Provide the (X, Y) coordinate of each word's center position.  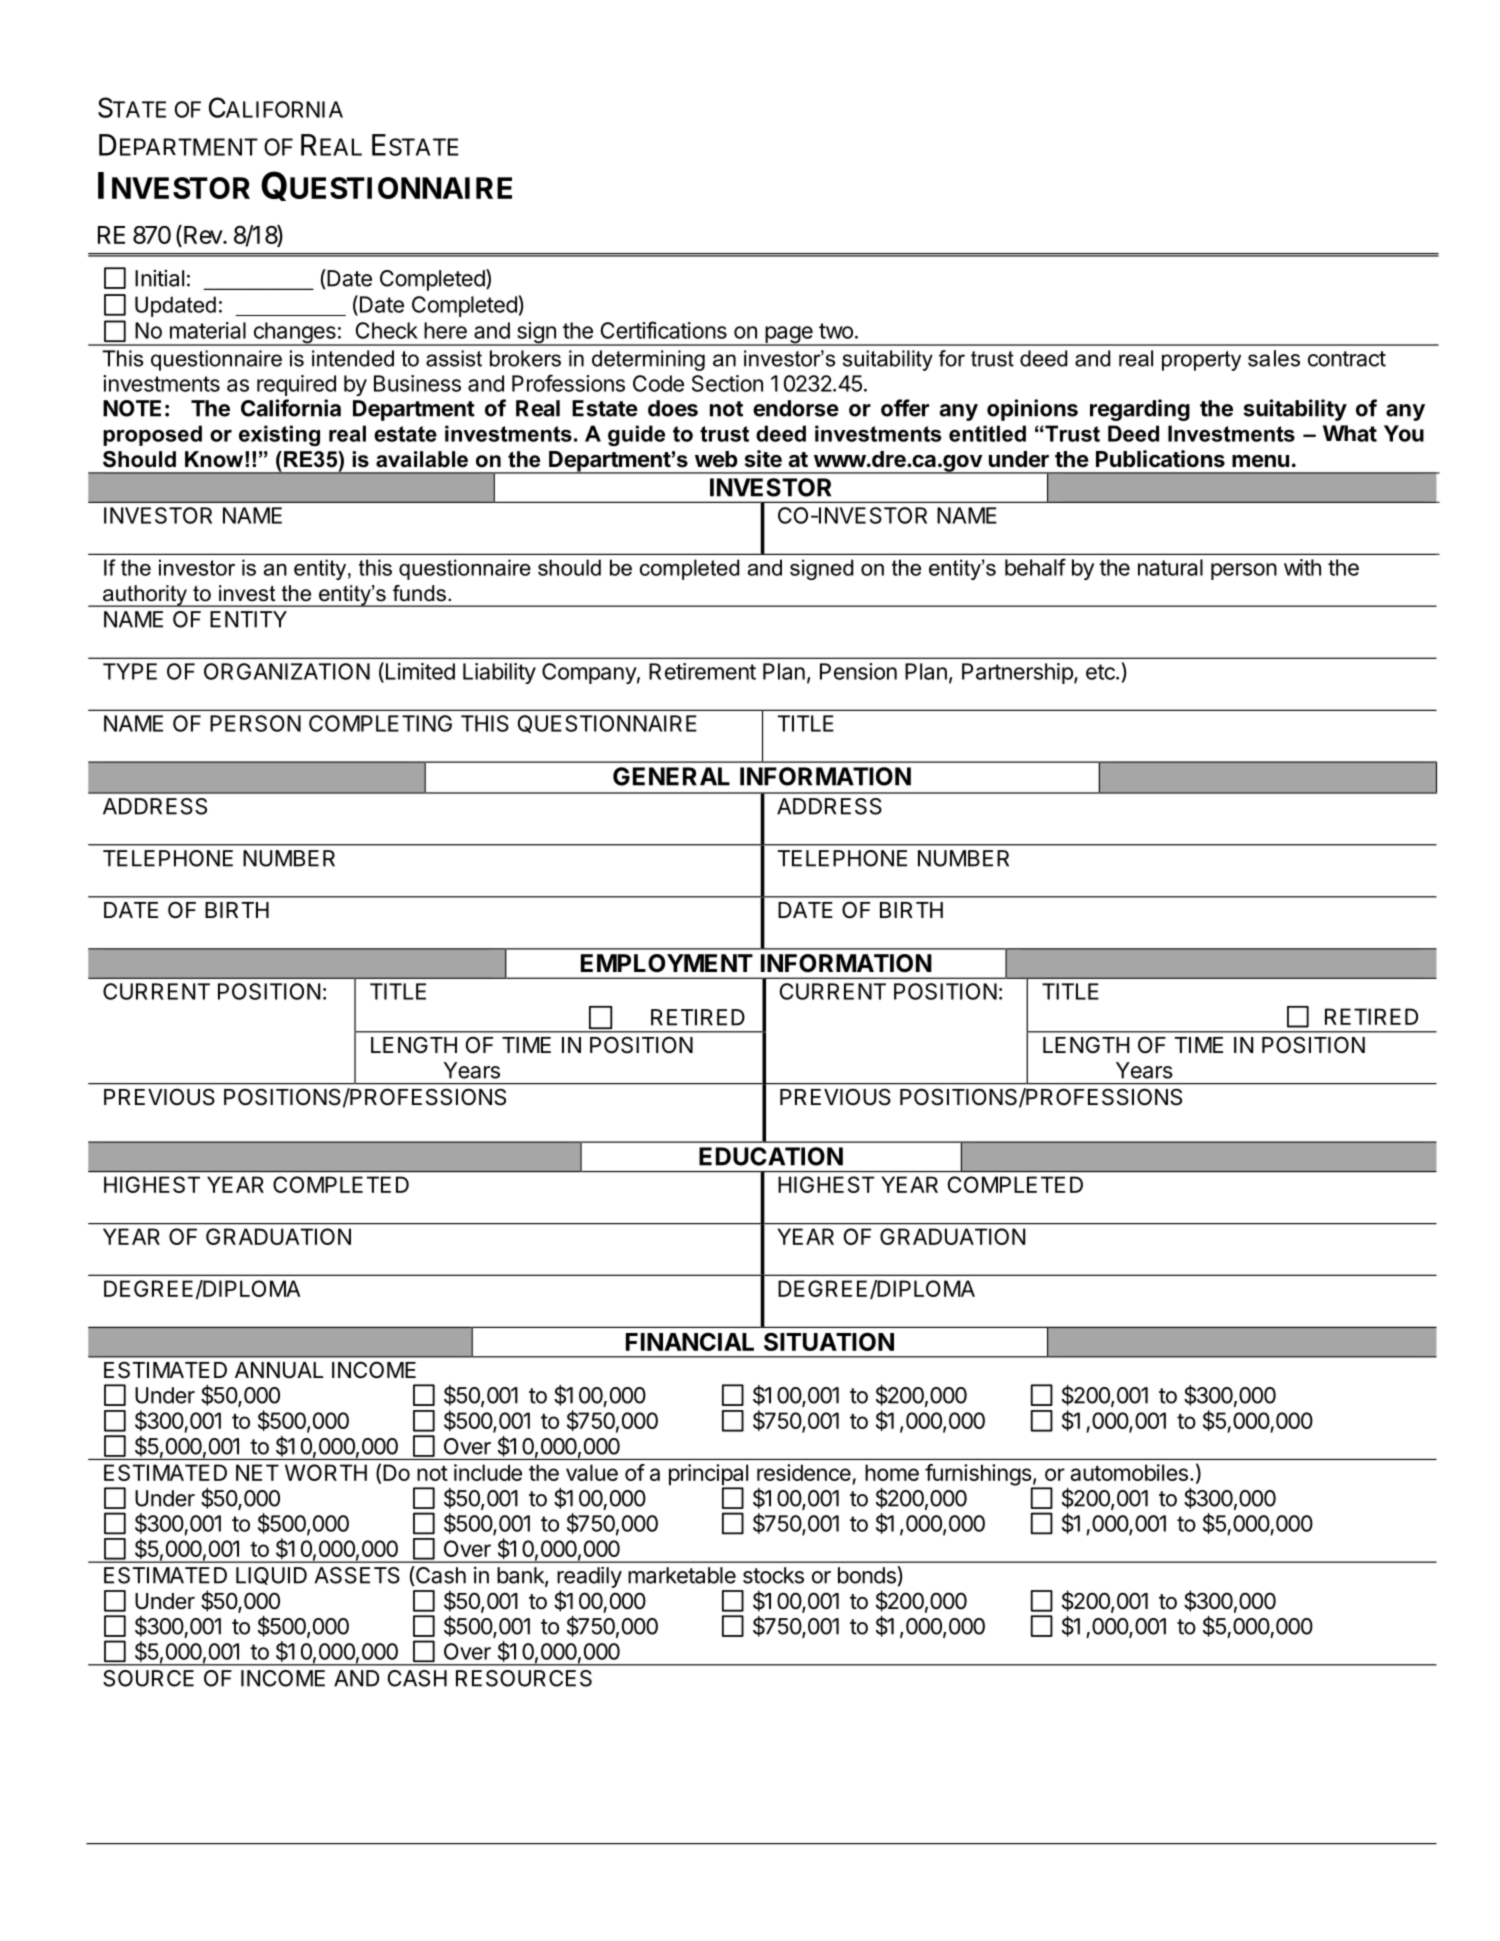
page (788, 336)
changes (294, 334)
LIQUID (271, 1576)
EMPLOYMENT (667, 963)
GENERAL (671, 776)
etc (1101, 672)
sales (1274, 358)
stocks (773, 1575)
